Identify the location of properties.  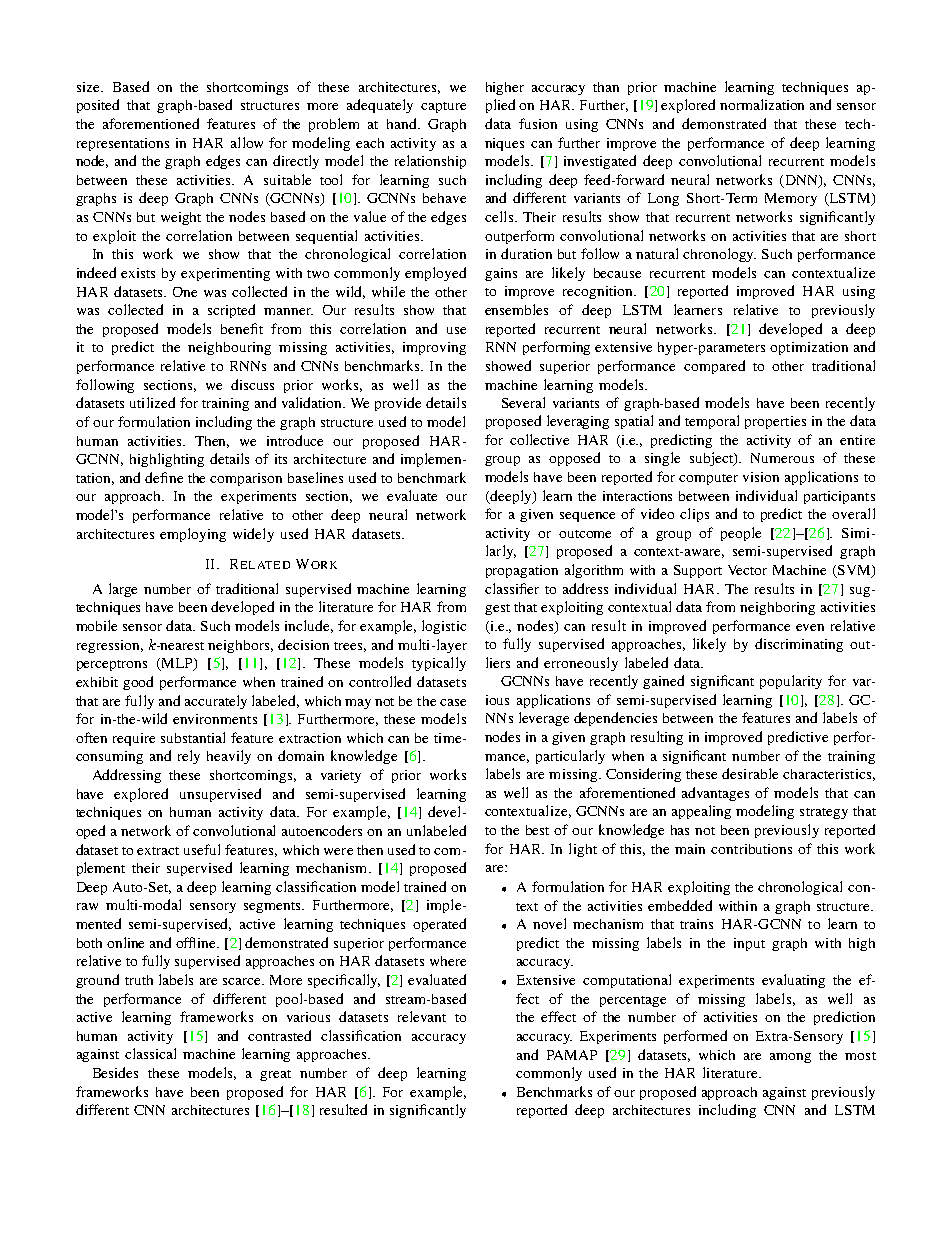
(775, 422).
